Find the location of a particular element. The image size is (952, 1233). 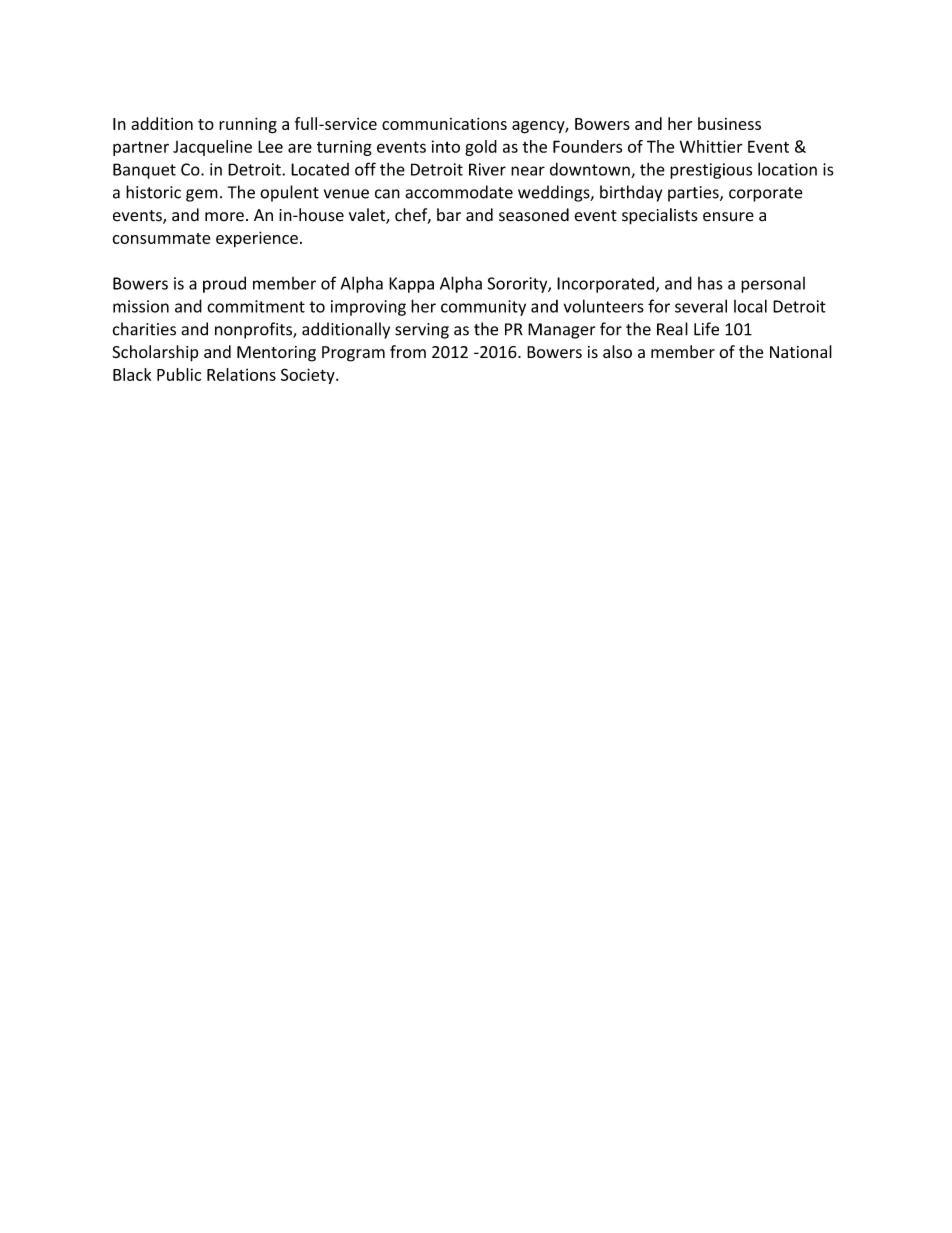

Relations is located at coordinates (241, 374).
